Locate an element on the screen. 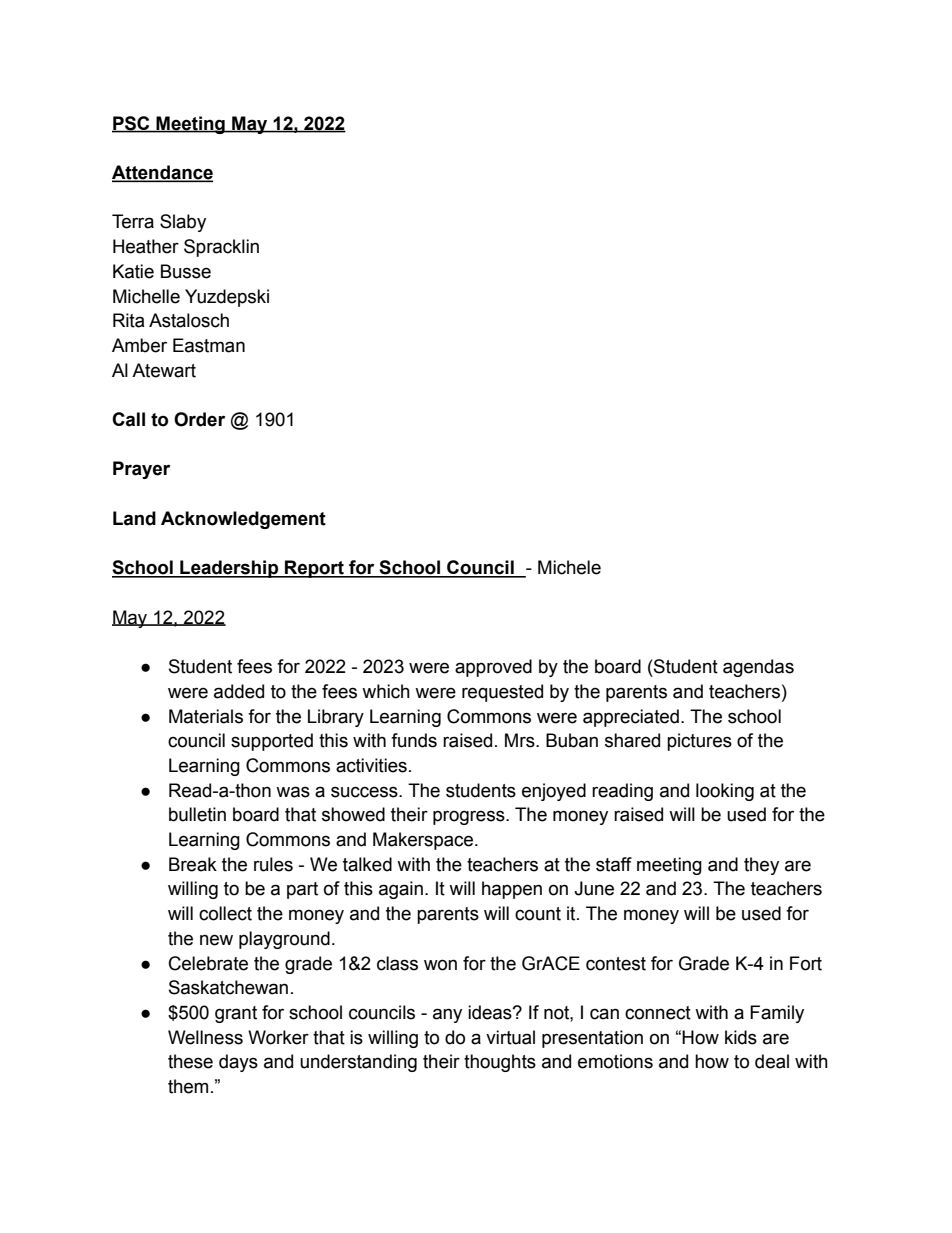 The height and width of the screenshot is (1233, 952). Report is located at coordinates (314, 569).
